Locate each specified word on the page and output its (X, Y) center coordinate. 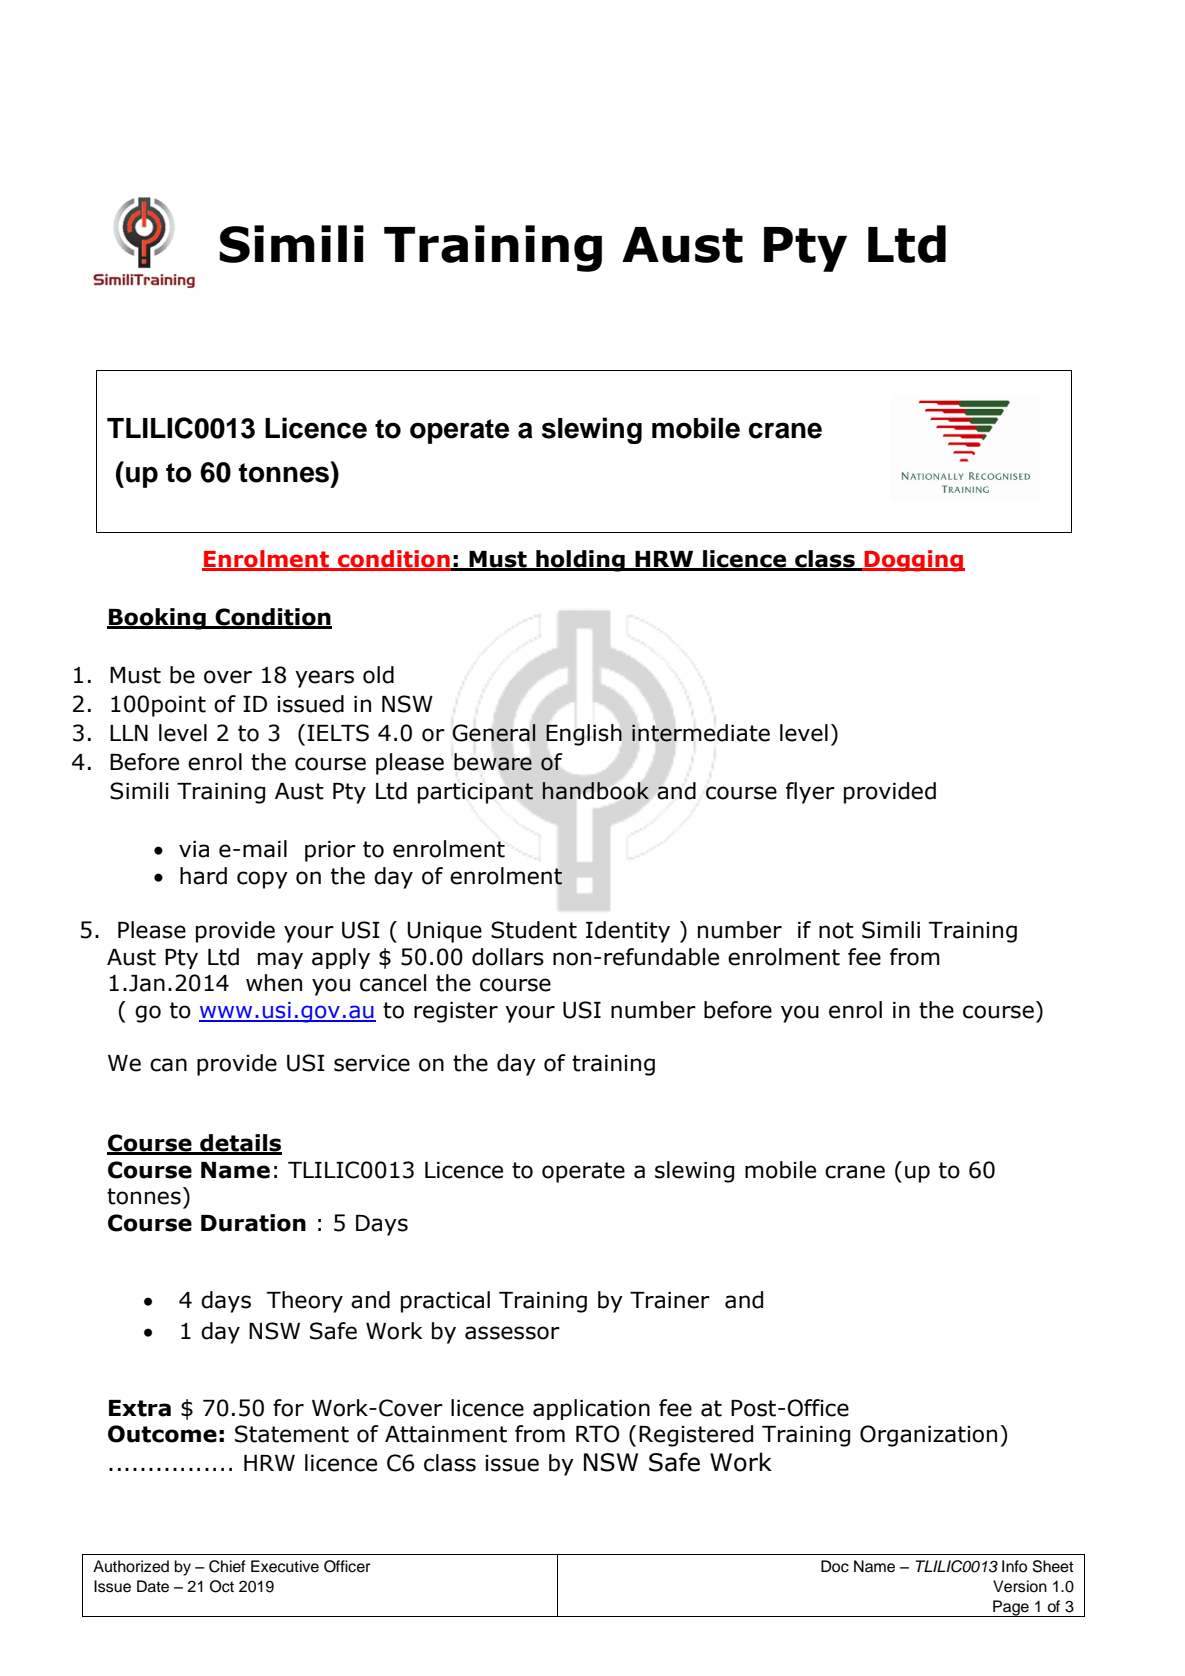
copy (262, 880)
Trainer (670, 1300)
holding (580, 561)
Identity (628, 932)
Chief (227, 1566)
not (836, 930)
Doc (835, 1566)
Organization (928, 1436)
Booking (157, 619)
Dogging (913, 561)
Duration (253, 1223)
